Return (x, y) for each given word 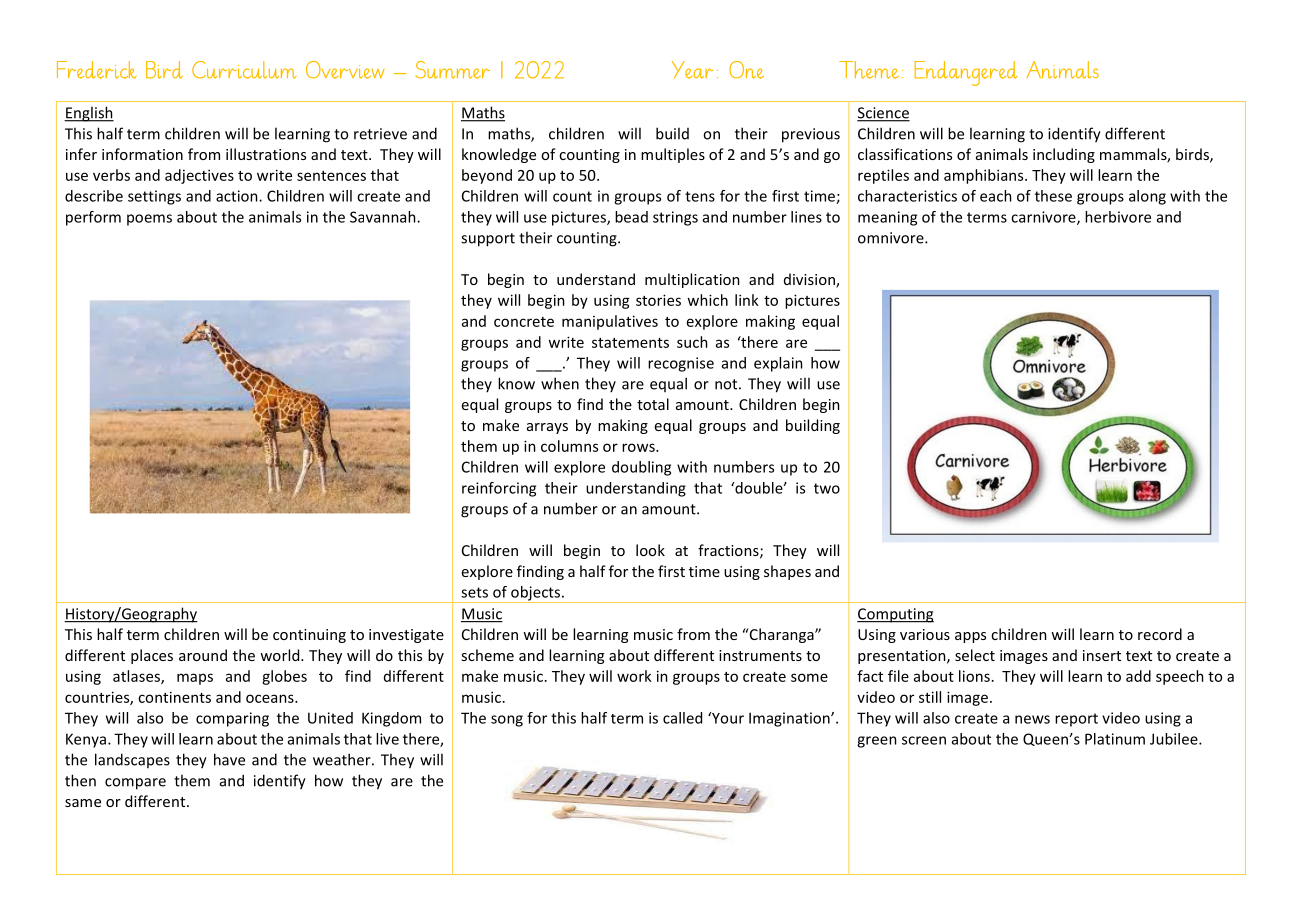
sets (474, 592)
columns (569, 446)
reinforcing (499, 489)
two (827, 488)
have (229, 759)
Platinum (1115, 739)
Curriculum (244, 70)
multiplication (692, 280)
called (682, 718)
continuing (309, 636)
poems (149, 220)
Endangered (966, 73)
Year (693, 70)
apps (970, 637)
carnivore (1044, 218)
